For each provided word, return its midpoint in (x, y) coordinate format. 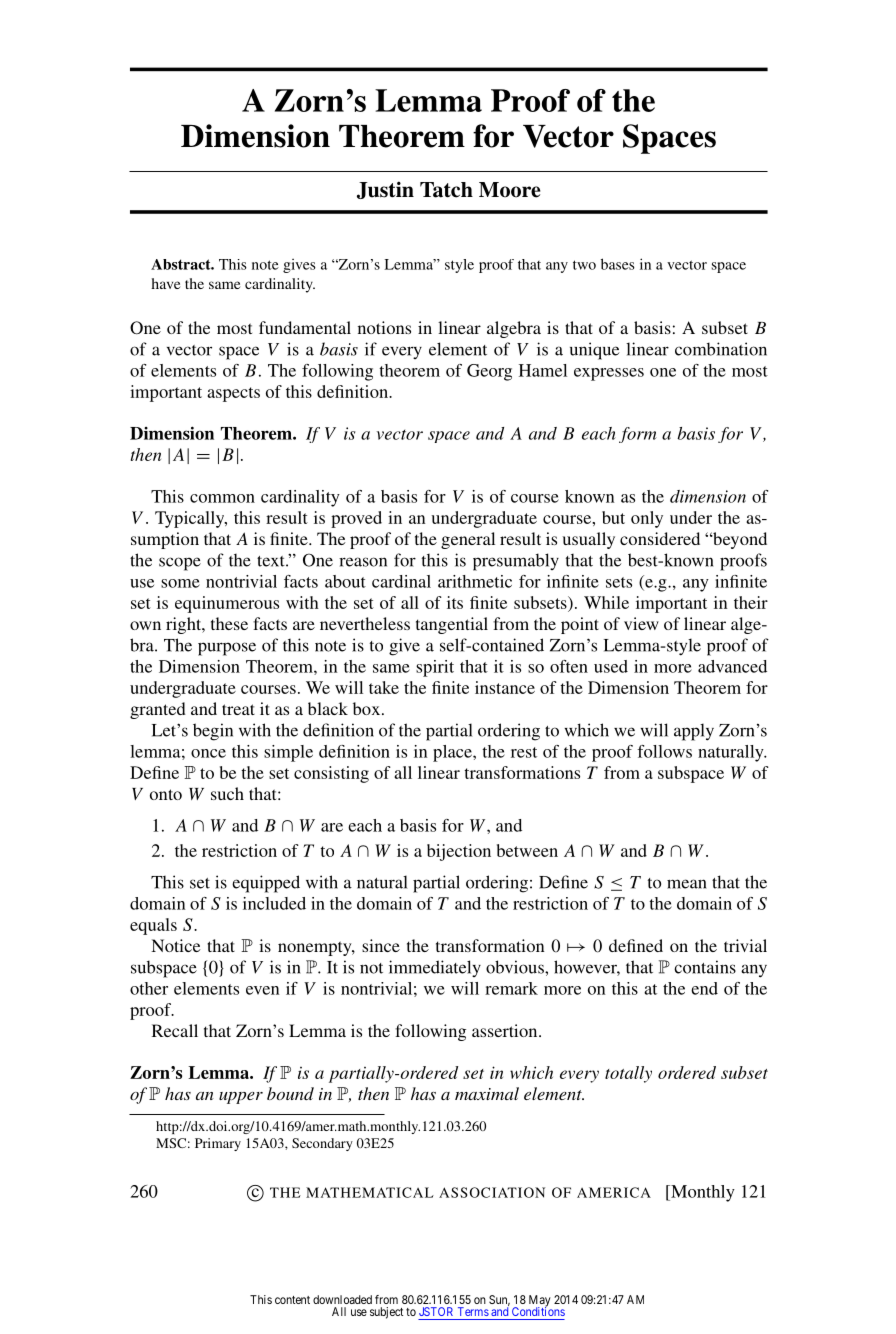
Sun (499, 1300)
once (208, 753)
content (292, 1300)
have (166, 283)
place (453, 753)
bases (618, 264)
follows (664, 751)
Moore (510, 190)
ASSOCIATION (492, 1192)
